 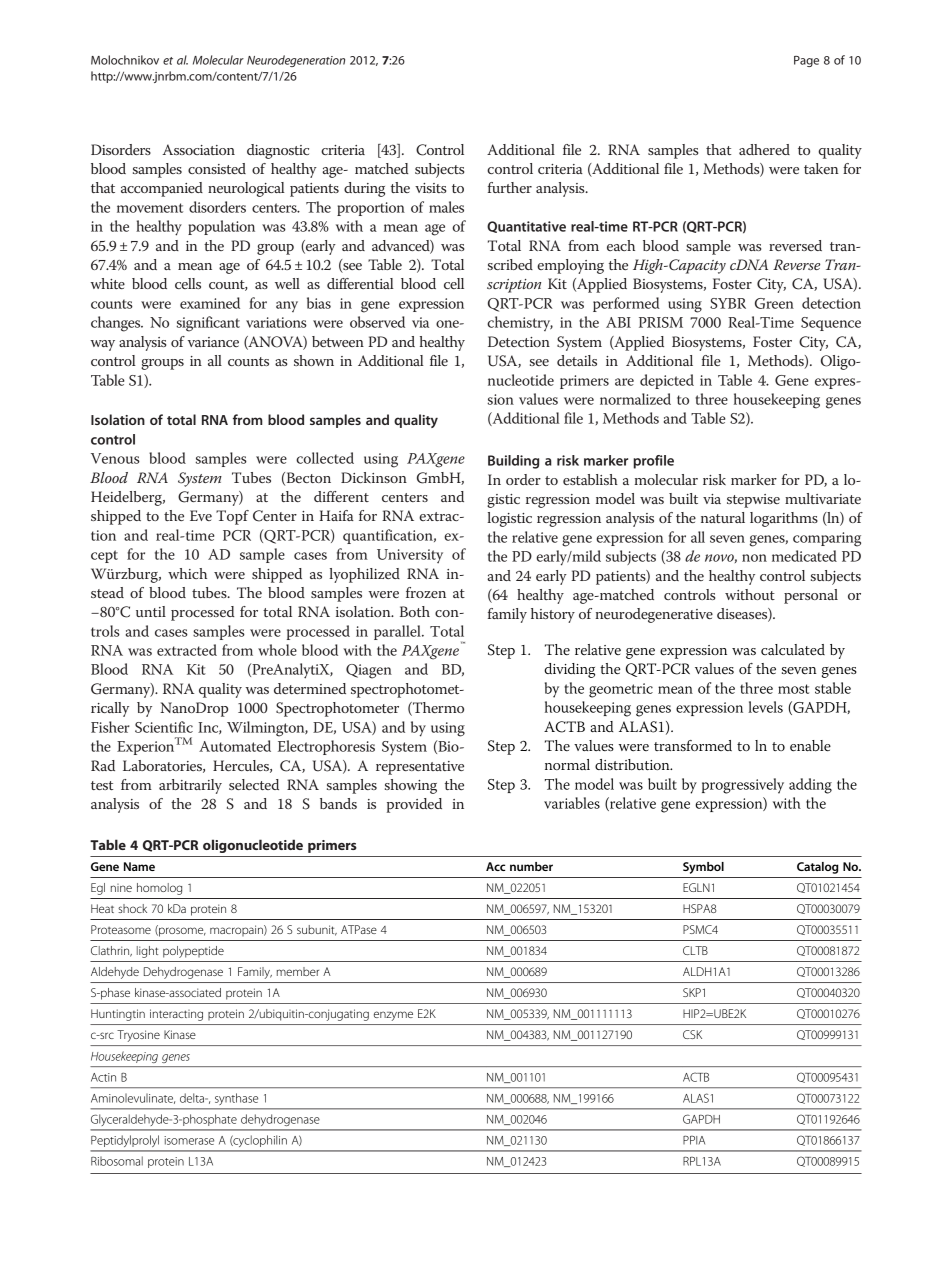 What do you see at coordinates (764, 149) in the image?
I see `adhered` at bounding box center [764, 149].
